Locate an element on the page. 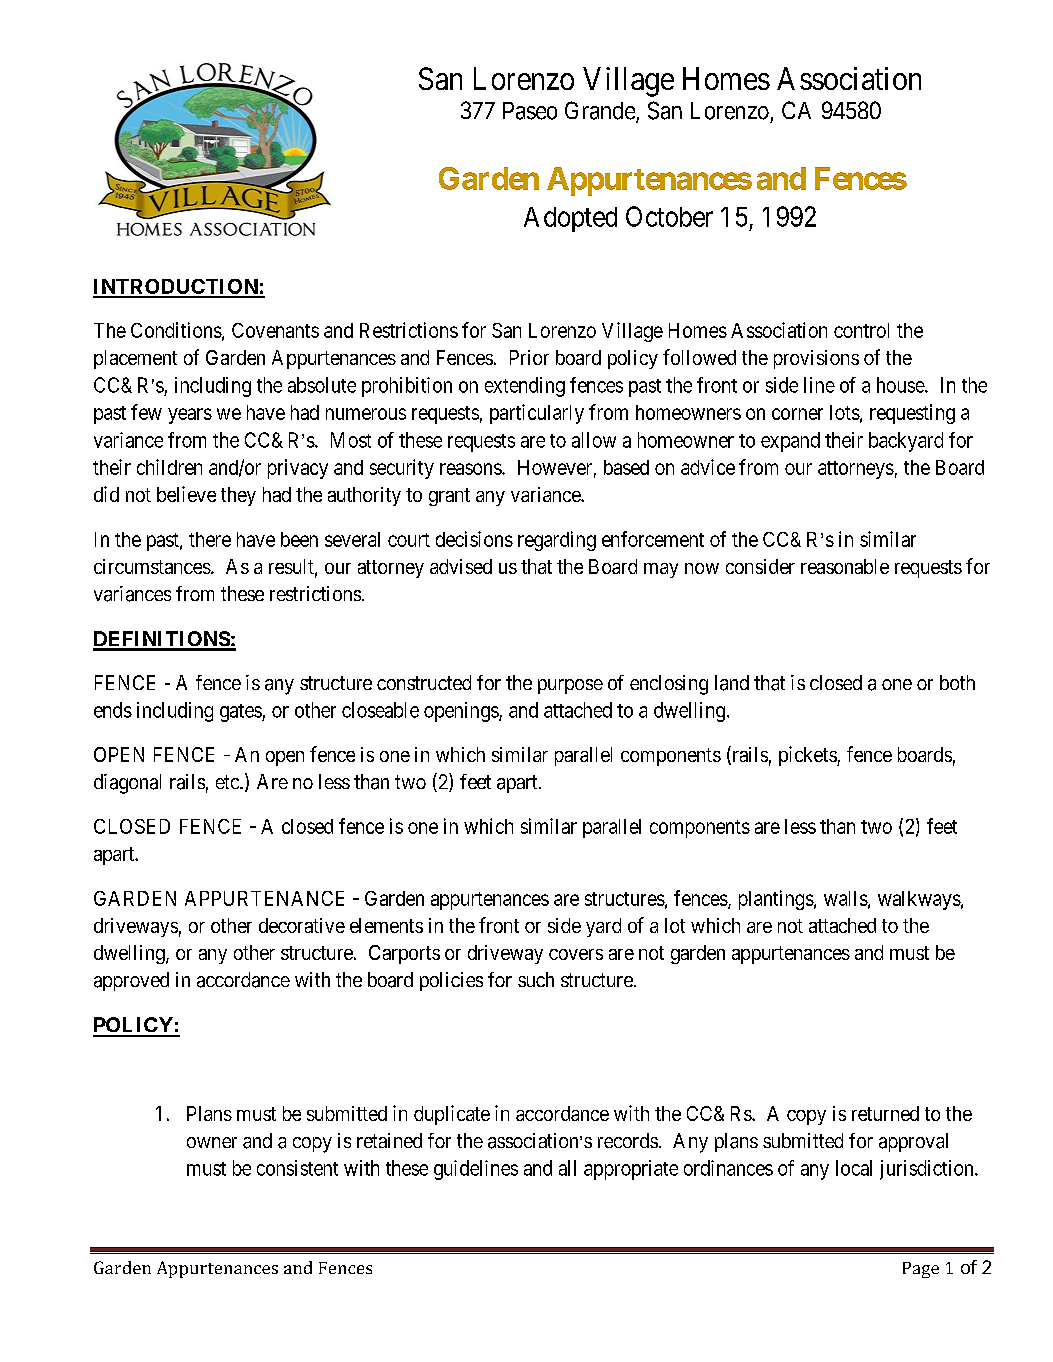  October is located at coordinates (669, 216).
